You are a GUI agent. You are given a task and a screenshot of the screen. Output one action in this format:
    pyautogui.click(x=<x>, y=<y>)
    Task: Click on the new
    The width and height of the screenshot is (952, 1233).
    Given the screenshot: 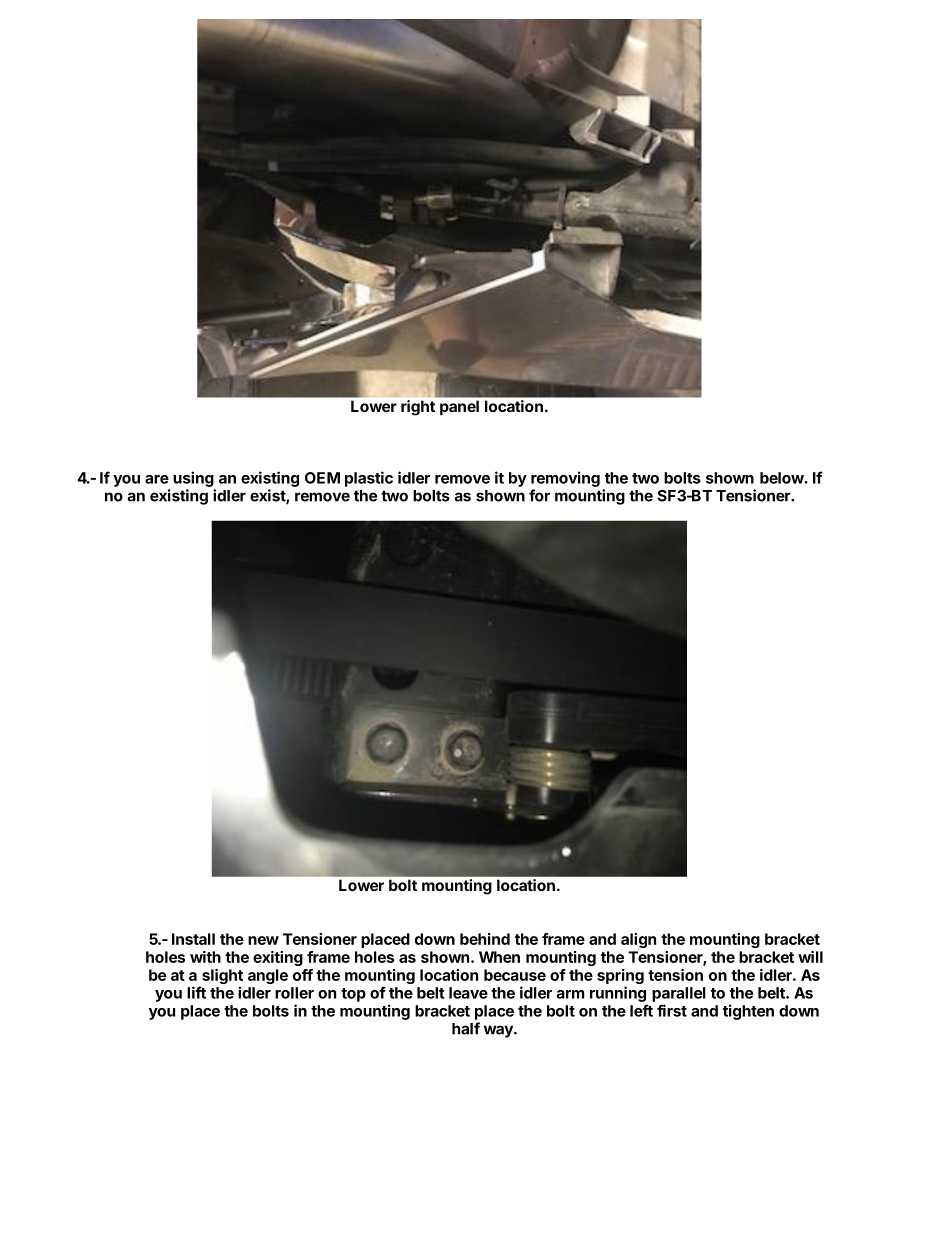 What is the action you would take?
    pyautogui.click(x=263, y=940)
